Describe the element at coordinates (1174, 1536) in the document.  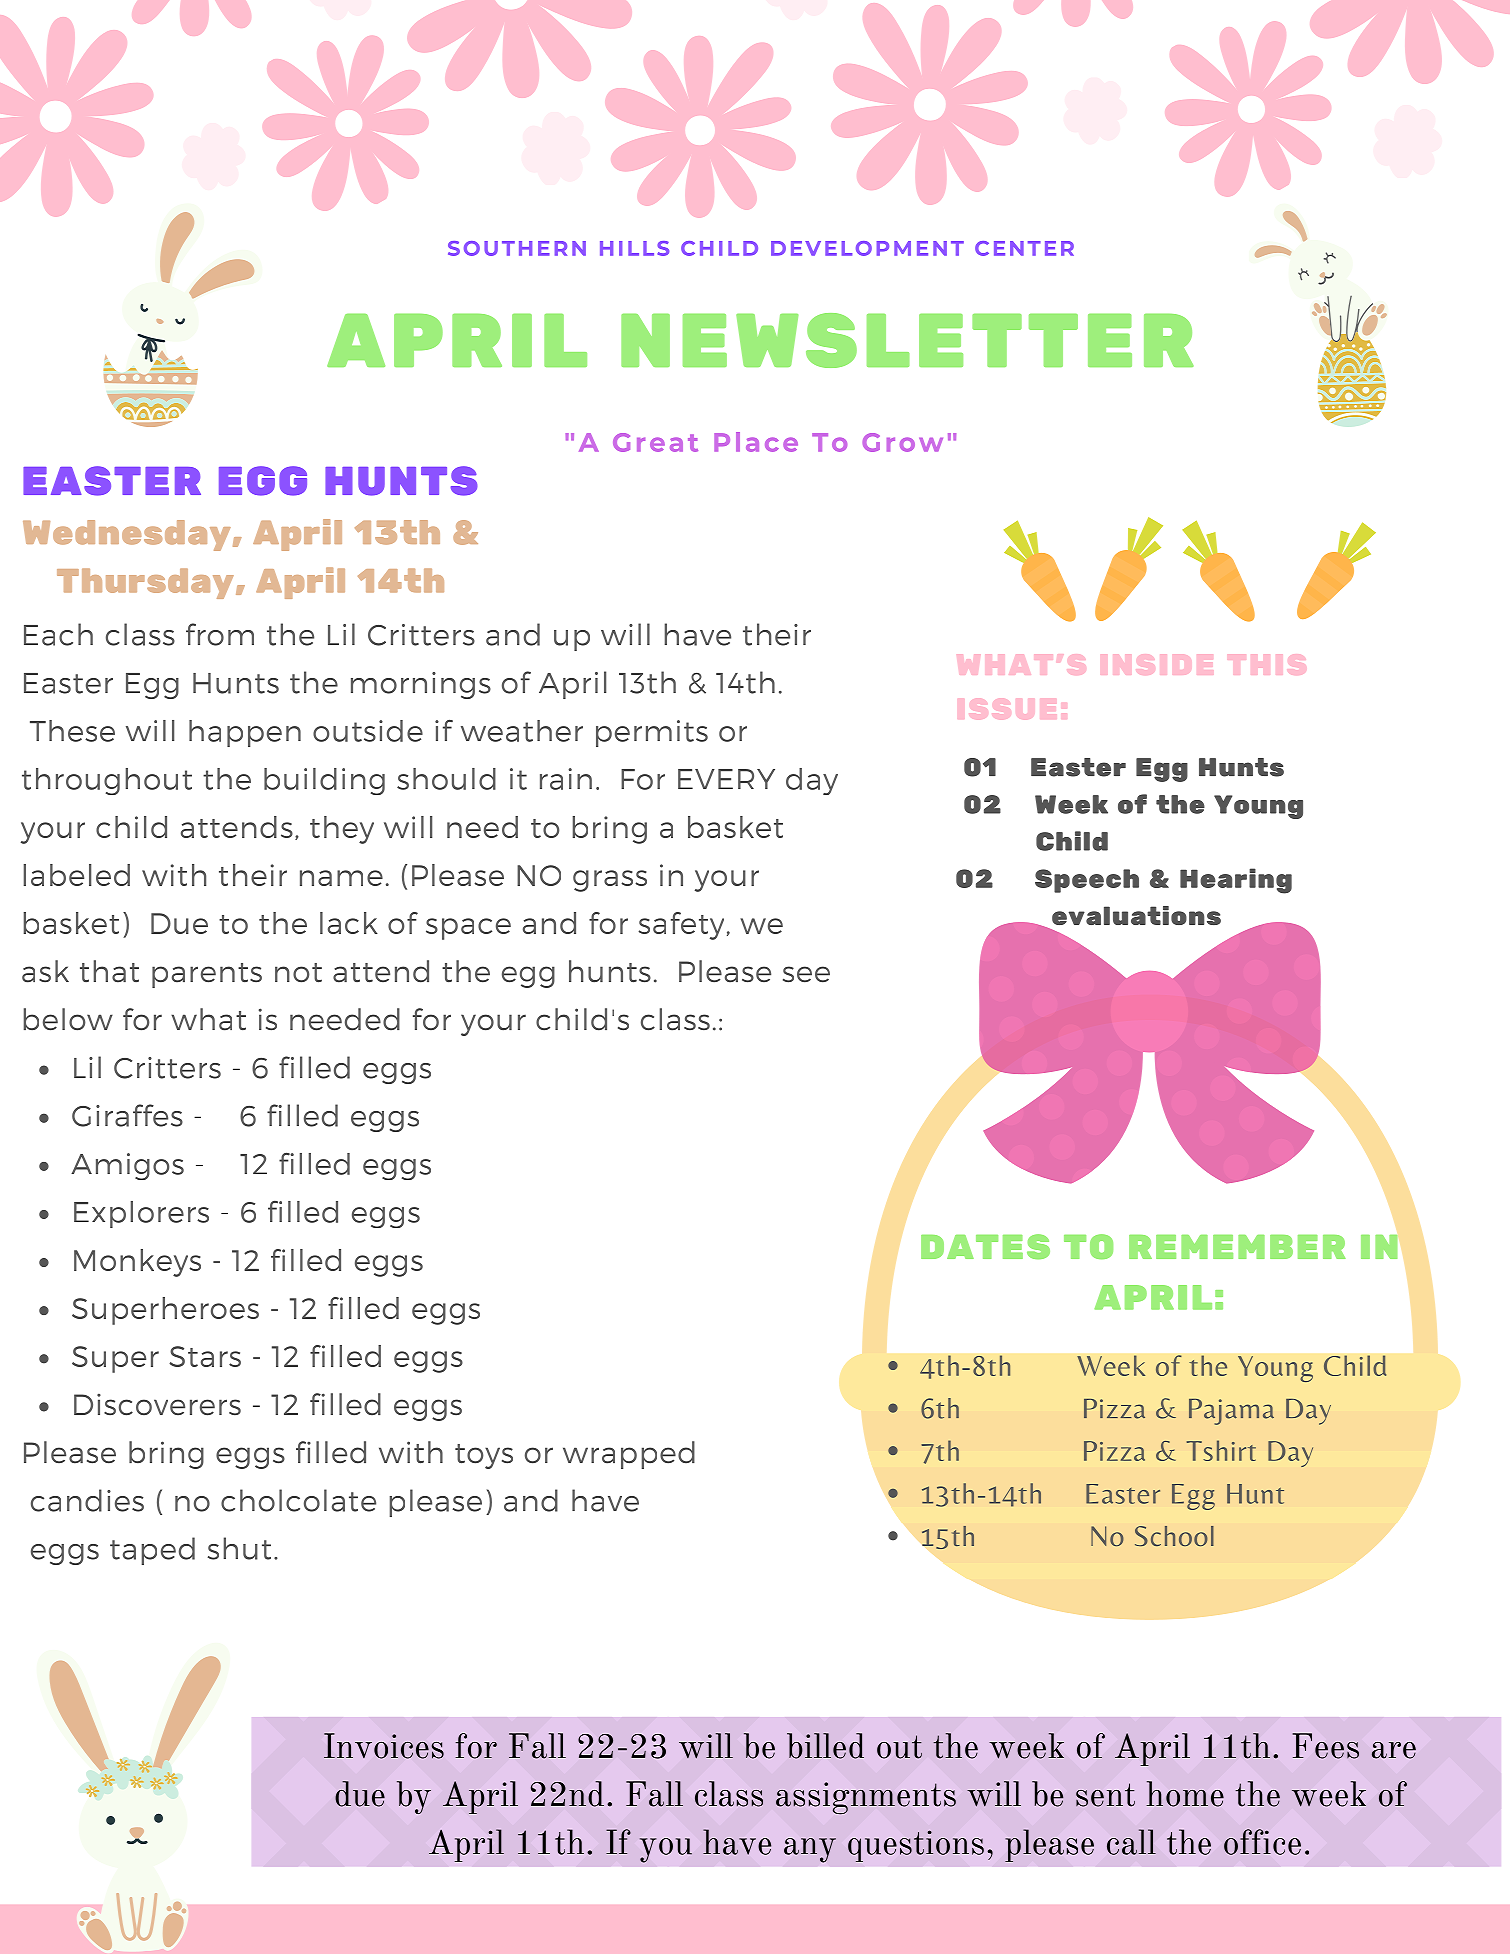
I see `School` at that location.
